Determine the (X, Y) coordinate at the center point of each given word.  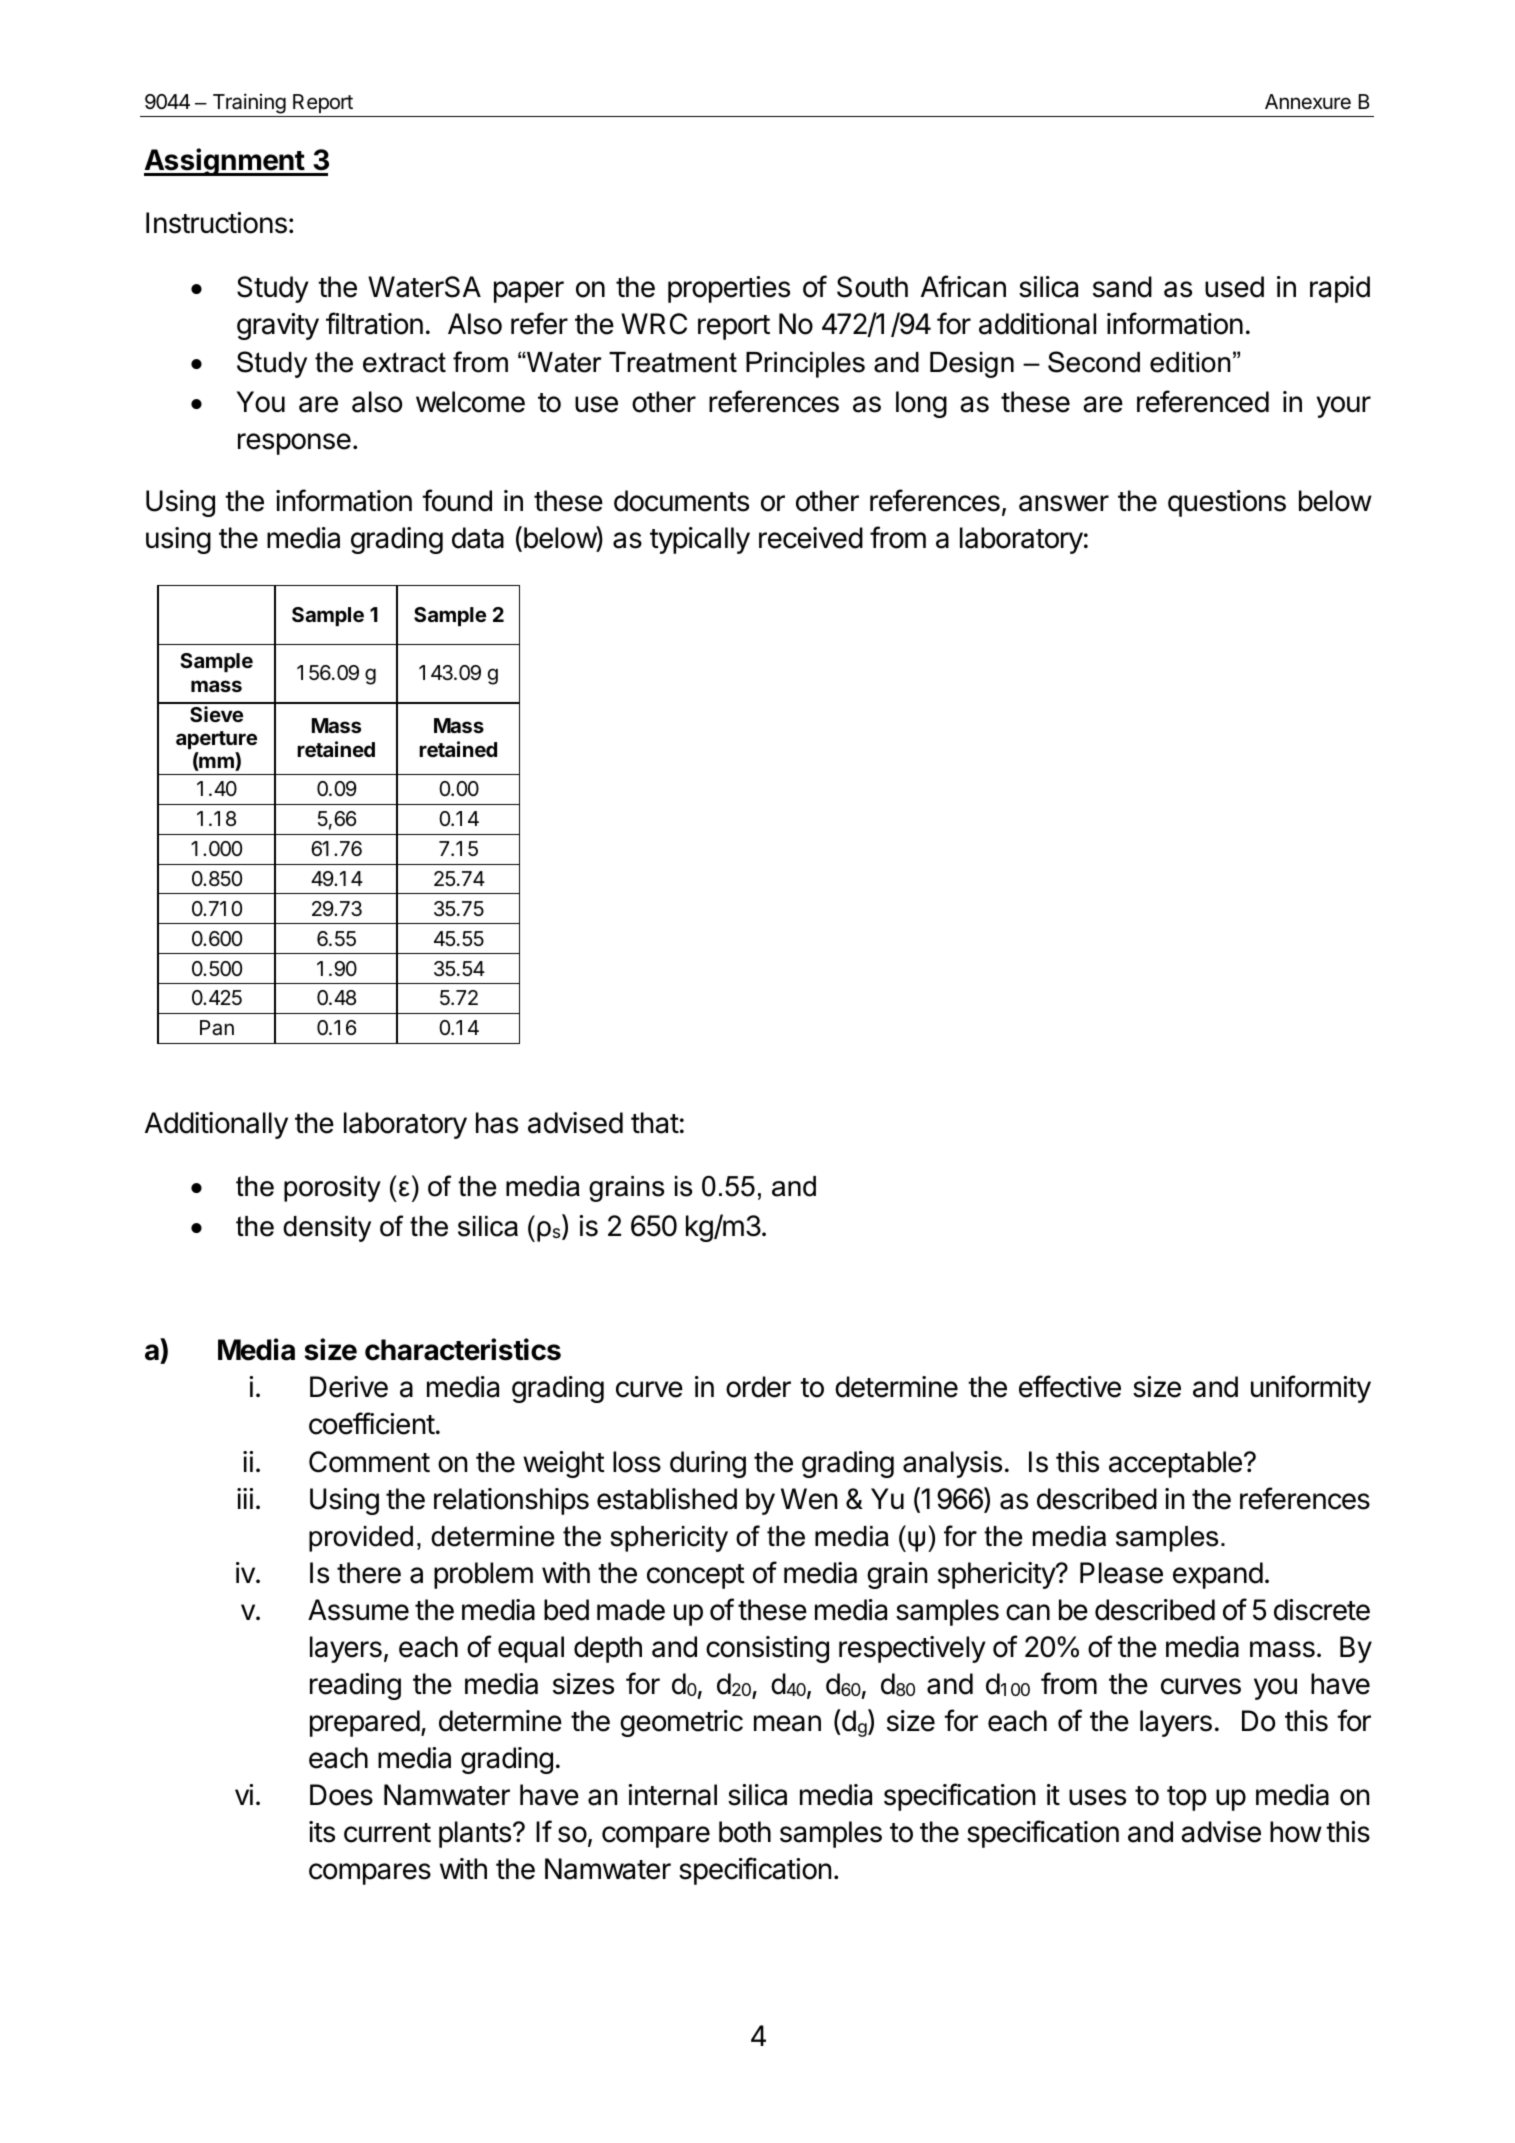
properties (729, 289)
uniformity (1311, 1389)
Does (341, 1795)
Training (249, 103)
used (1234, 287)
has (497, 1123)
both (745, 1832)
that (655, 1123)
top (1187, 1798)
